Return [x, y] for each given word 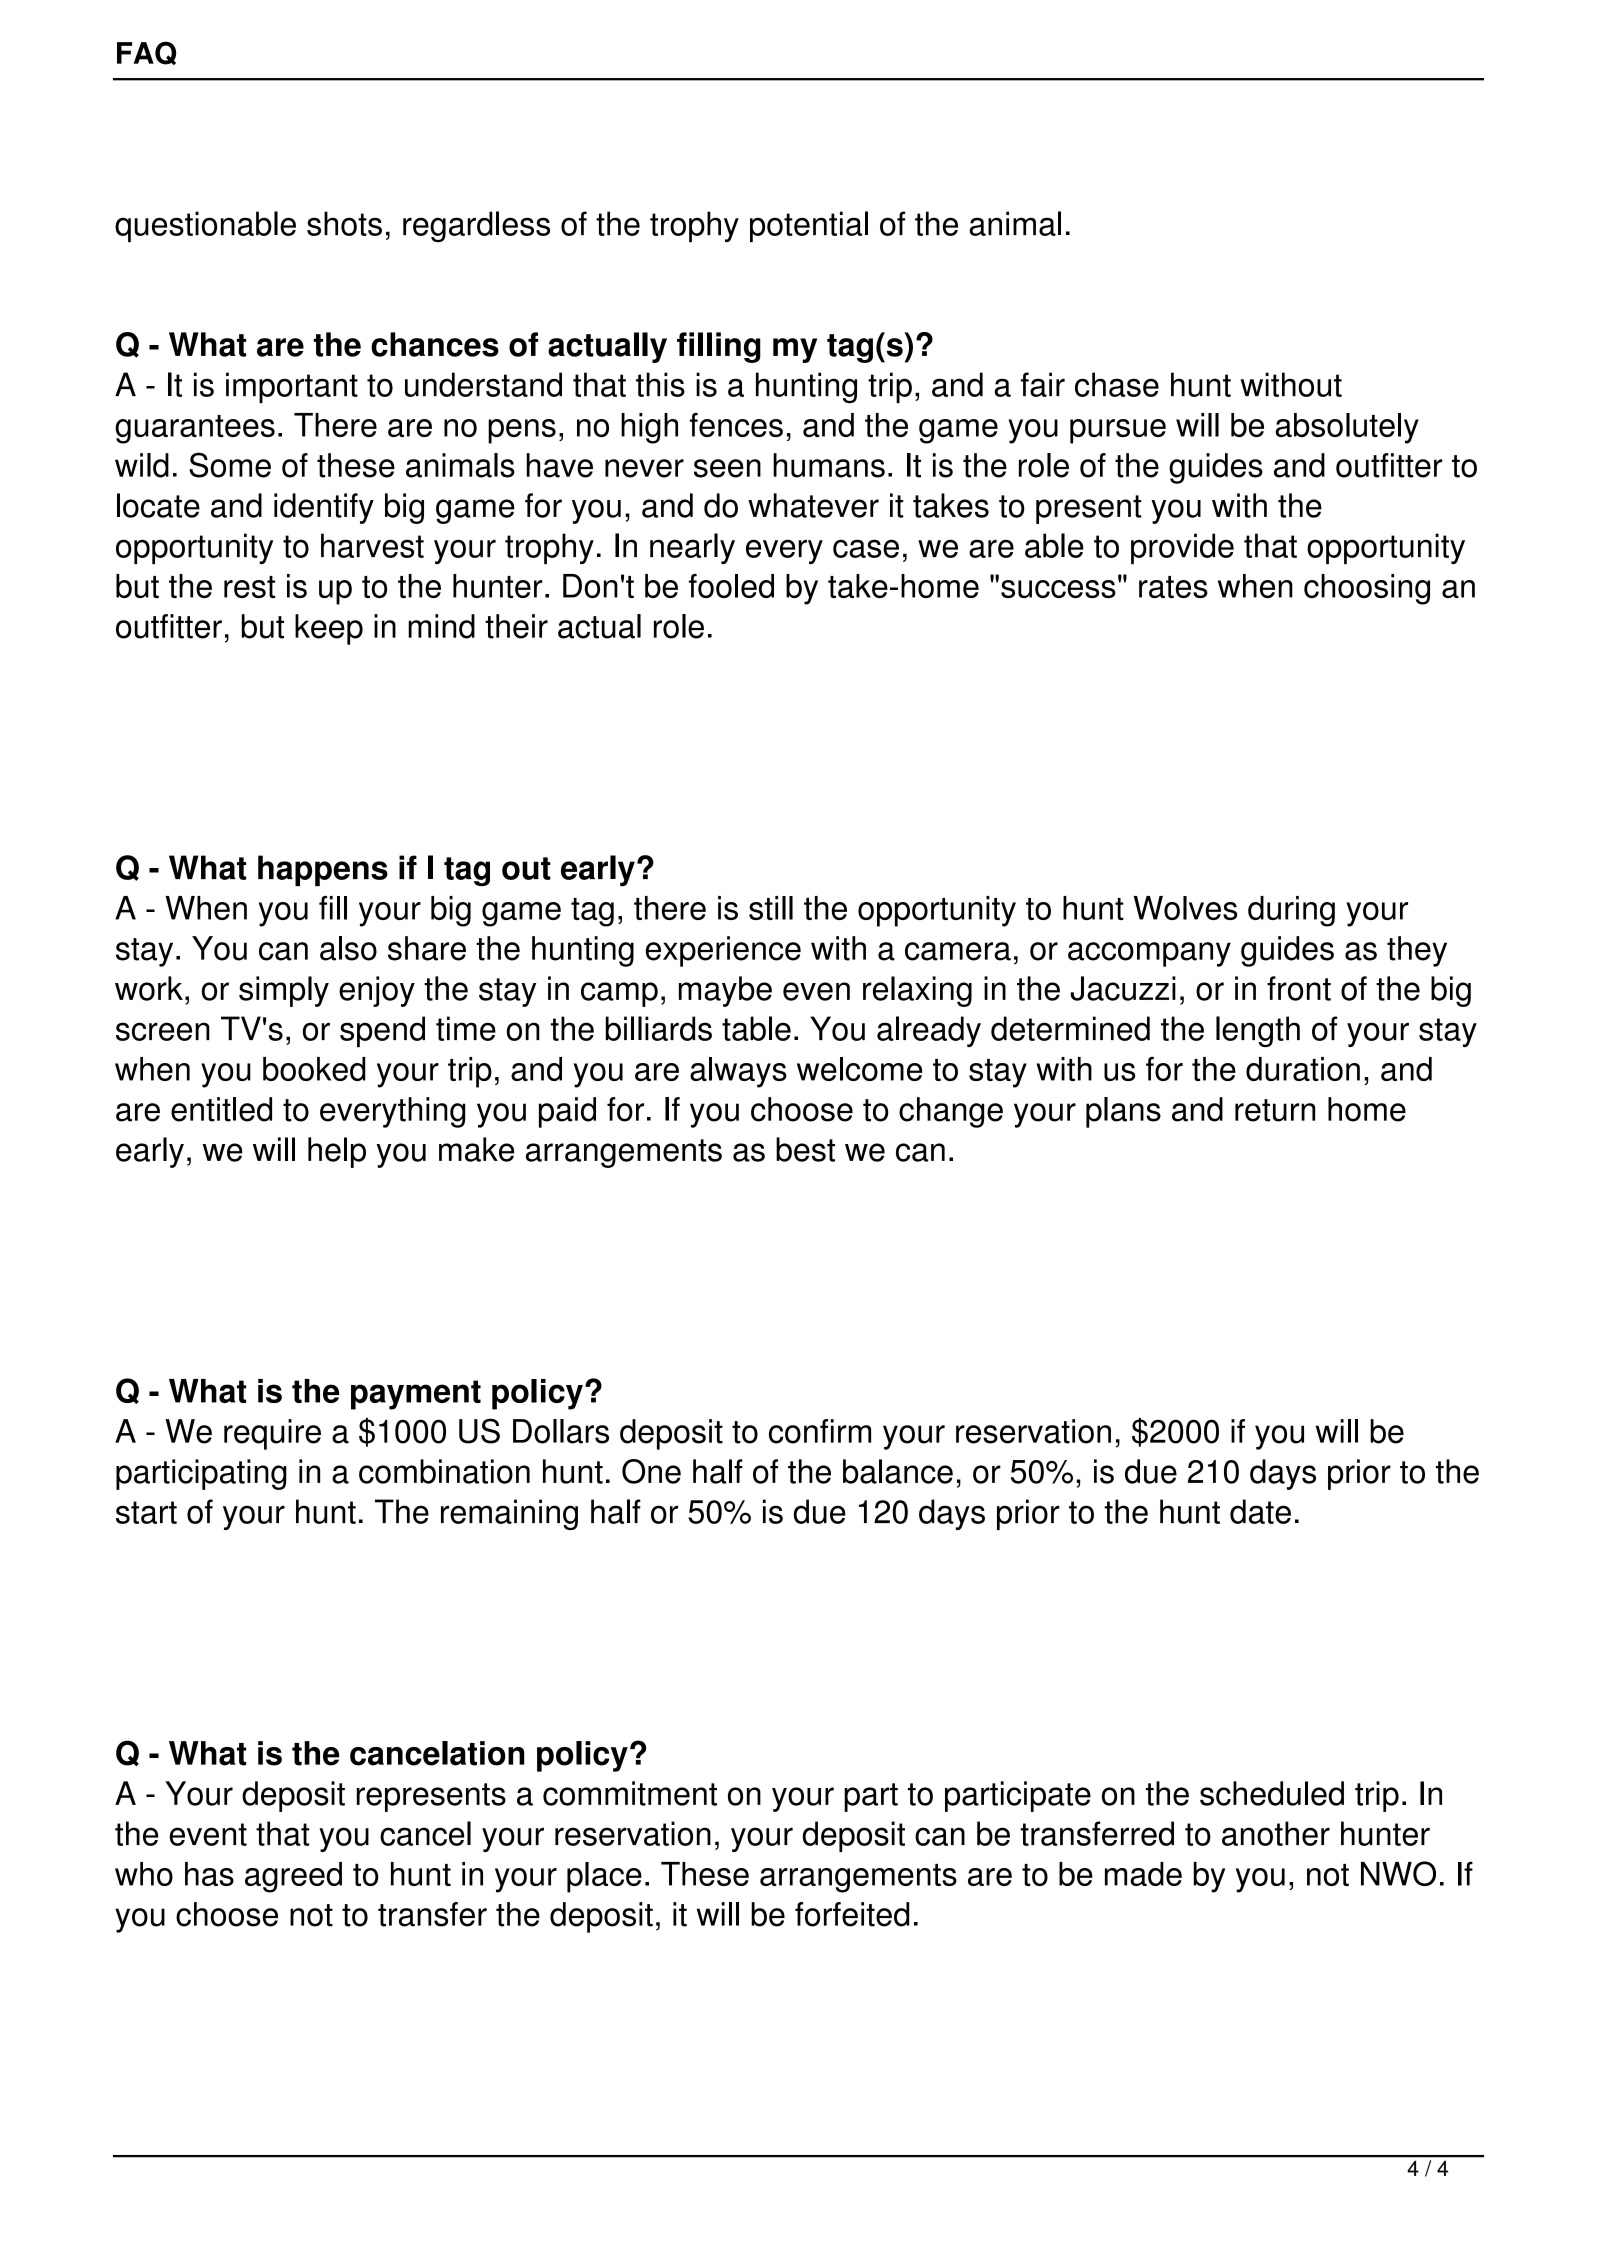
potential [809, 226]
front [1299, 988]
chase [1117, 384]
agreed [293, 1877]
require [272, 1434]
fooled [731, 586]
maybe [725, 991]
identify [324, 508]
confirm [820, 1431]
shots [344, 223]
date [1260, 1511]
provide [1182, 548]
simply [284, 991]
